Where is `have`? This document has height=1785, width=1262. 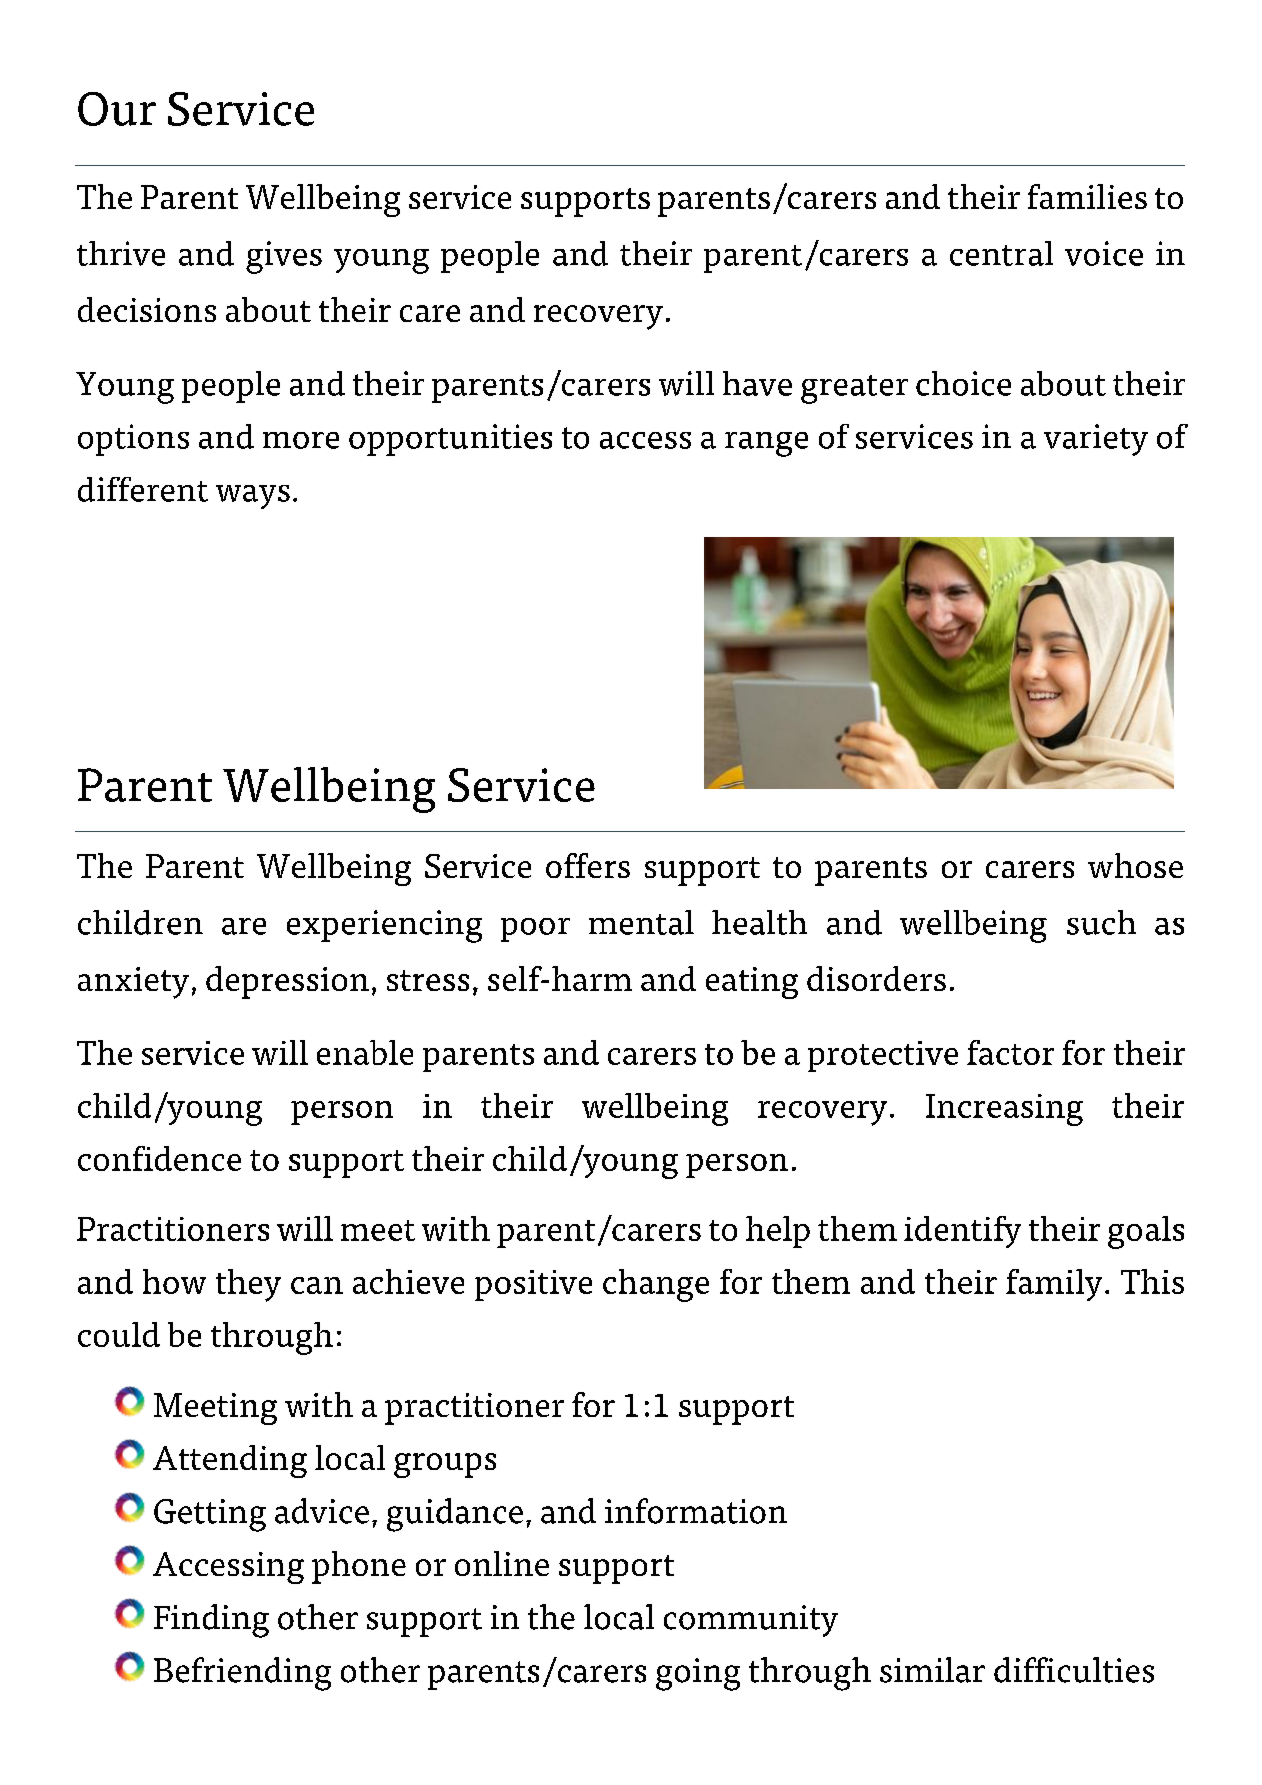
have is located at coordinates (757, 383).
